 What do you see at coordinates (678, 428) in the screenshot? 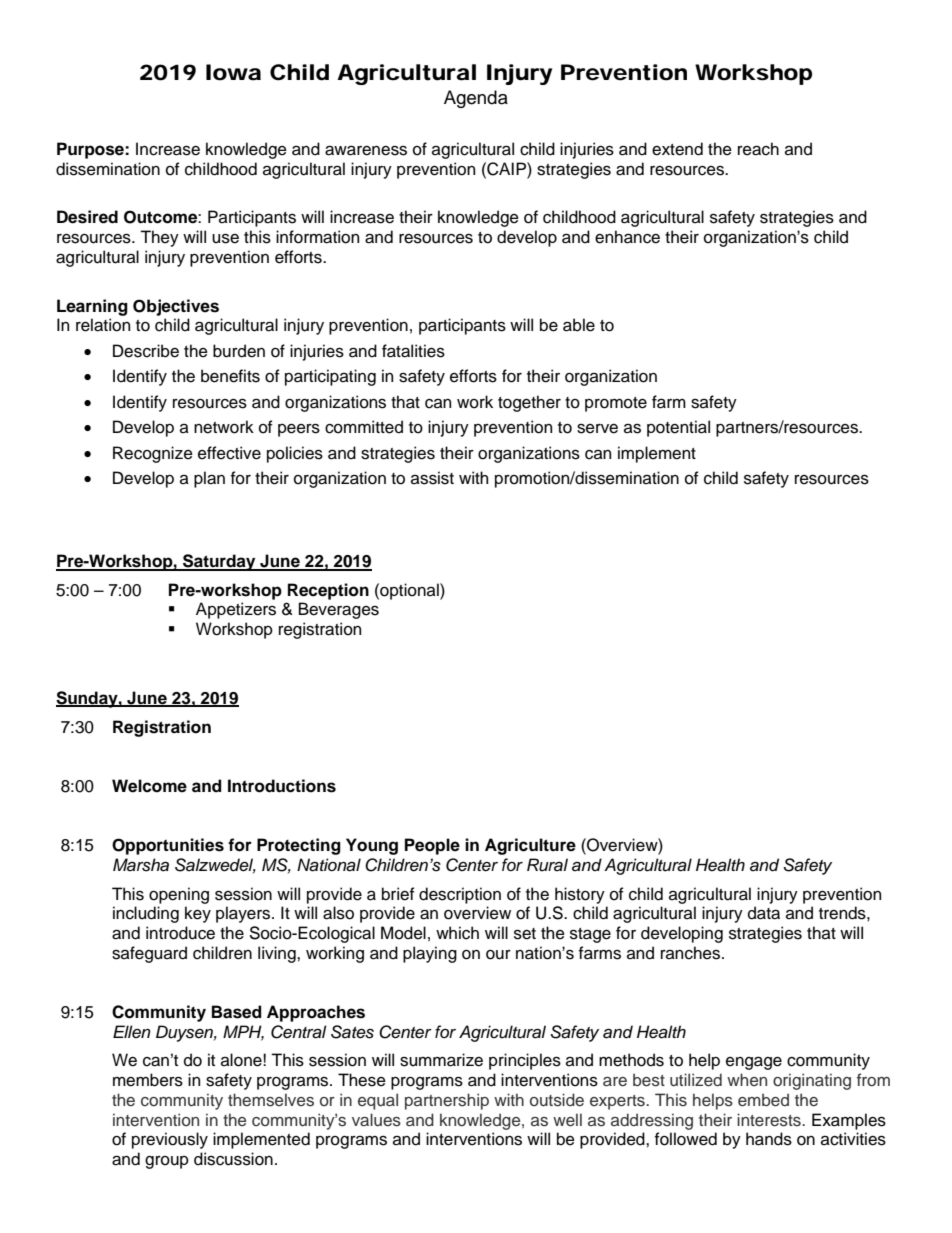
I see `potential` at bounding box center [678, 428].
